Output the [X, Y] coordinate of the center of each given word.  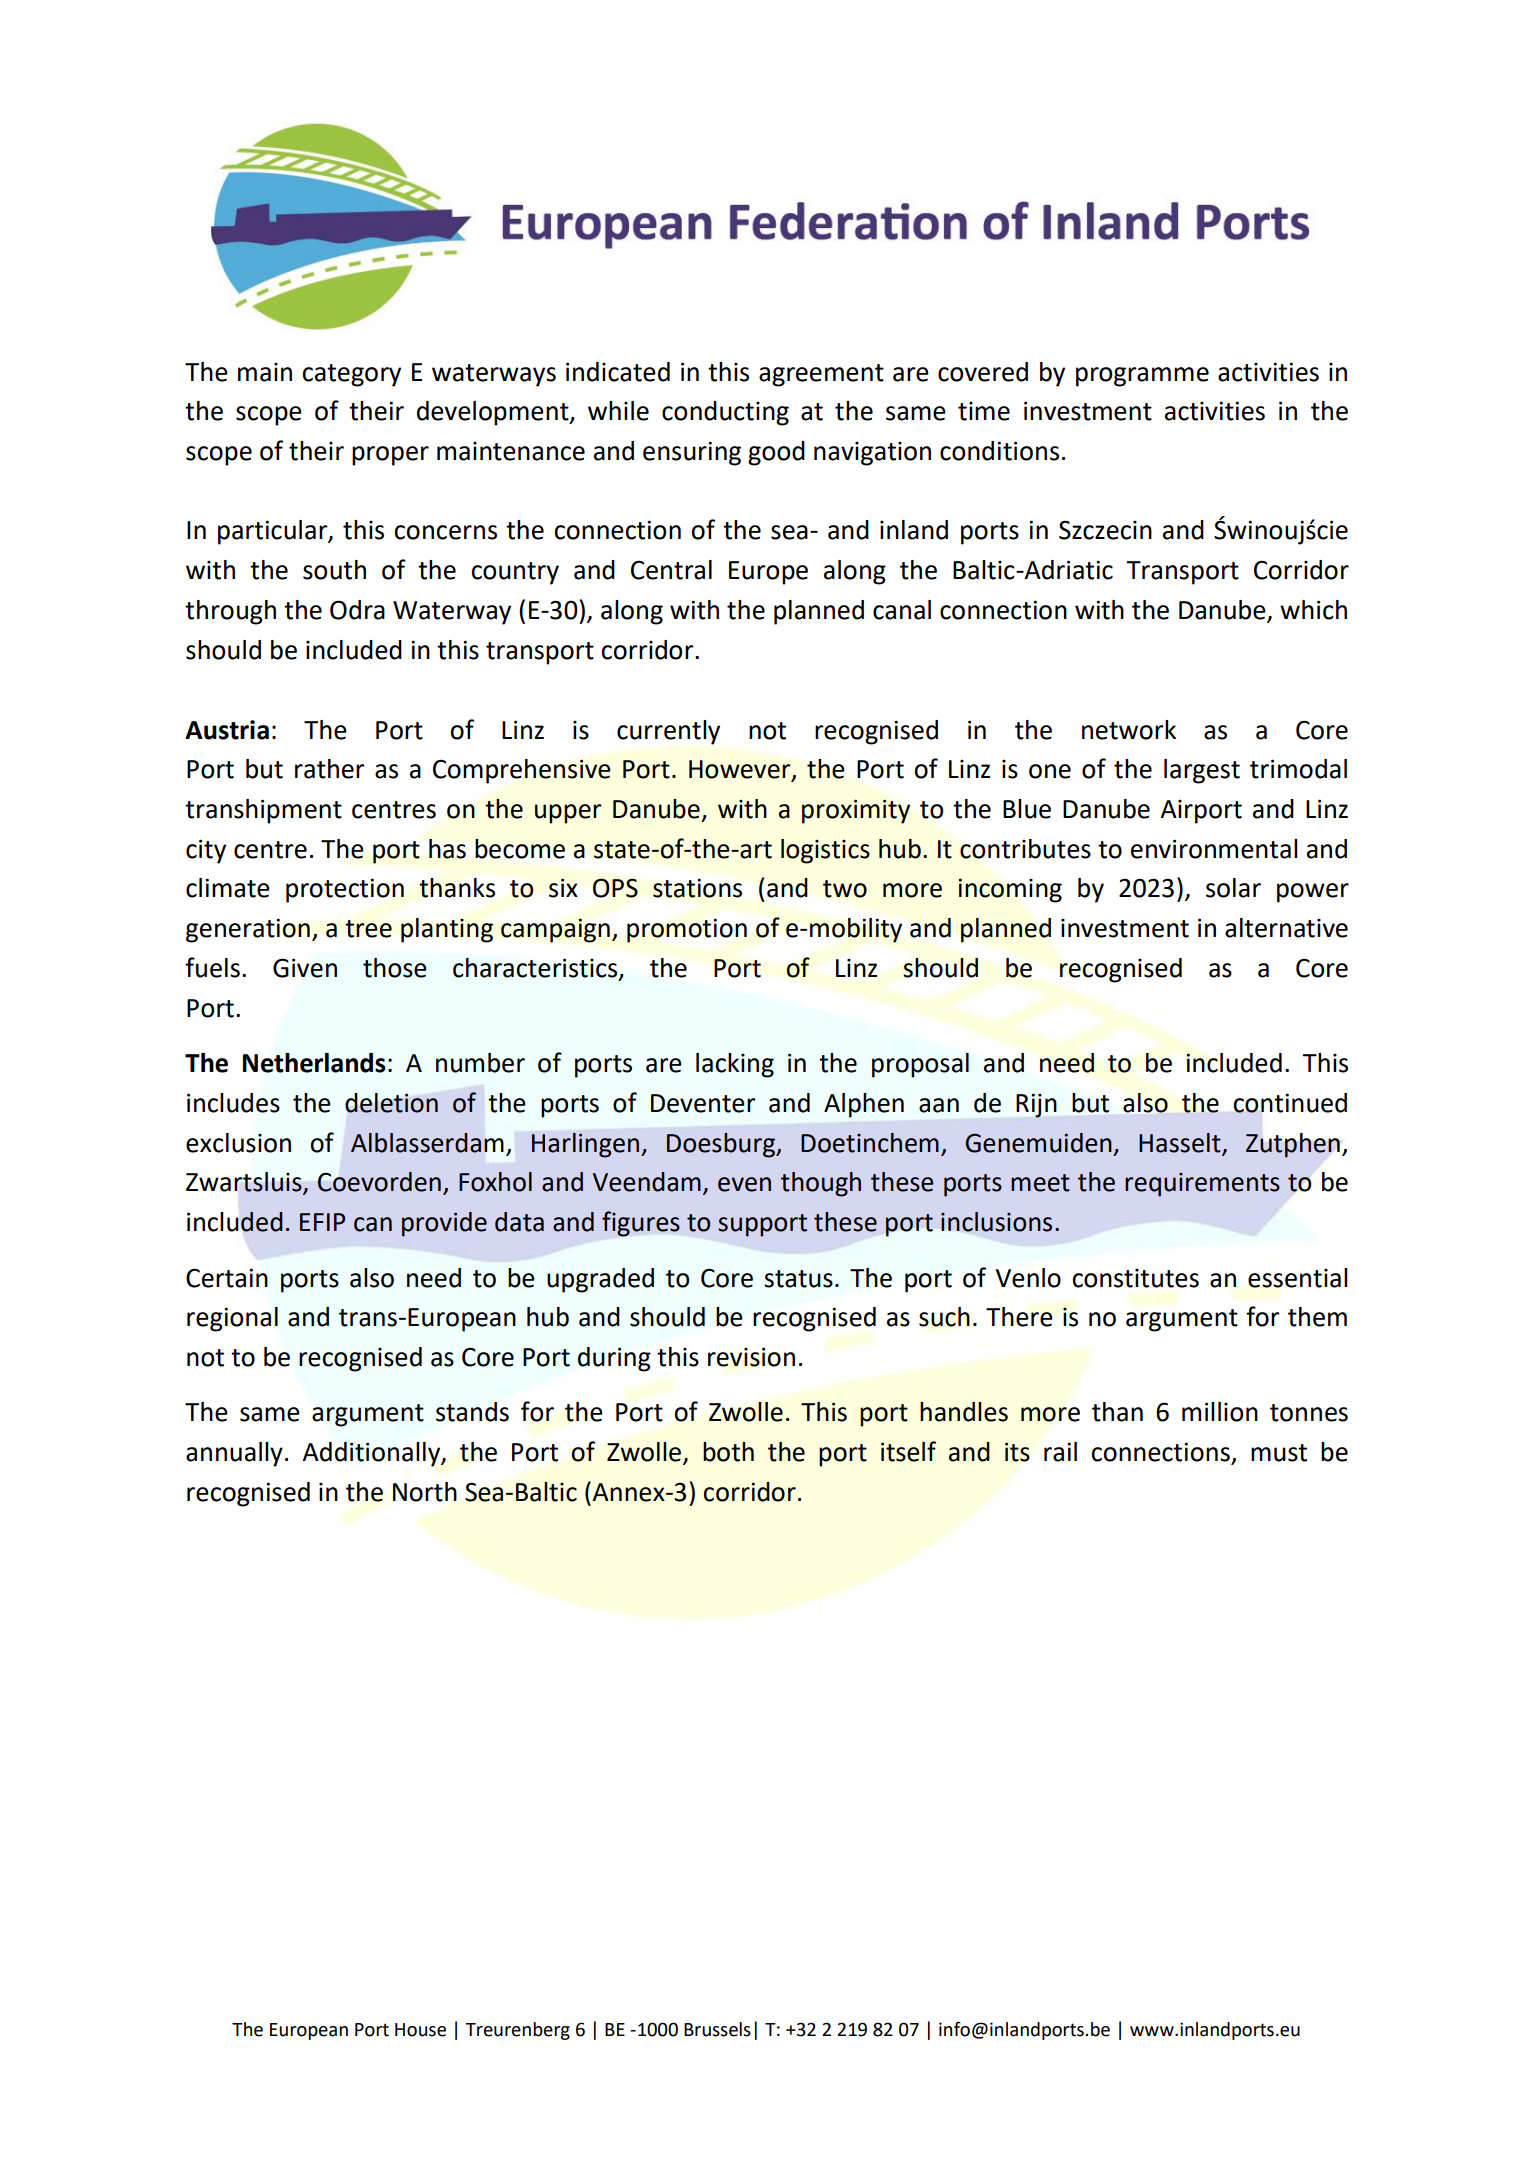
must [1279, 1453]
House [420, 2030]
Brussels [717, 2029]
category [351, 375]
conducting [725, 413]
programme [1142, 377]
